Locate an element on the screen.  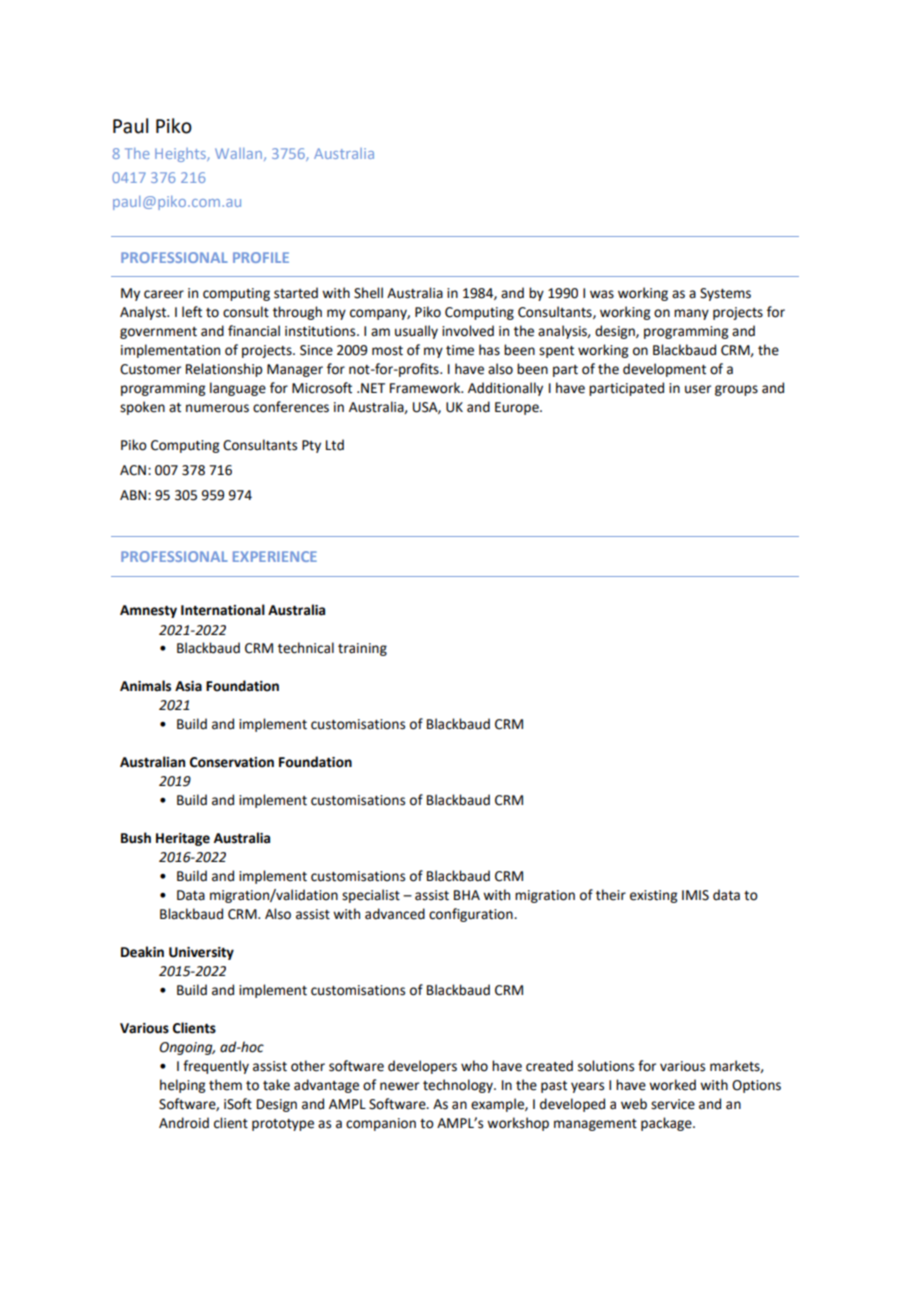
groups is located at coordinates (736, 390).
